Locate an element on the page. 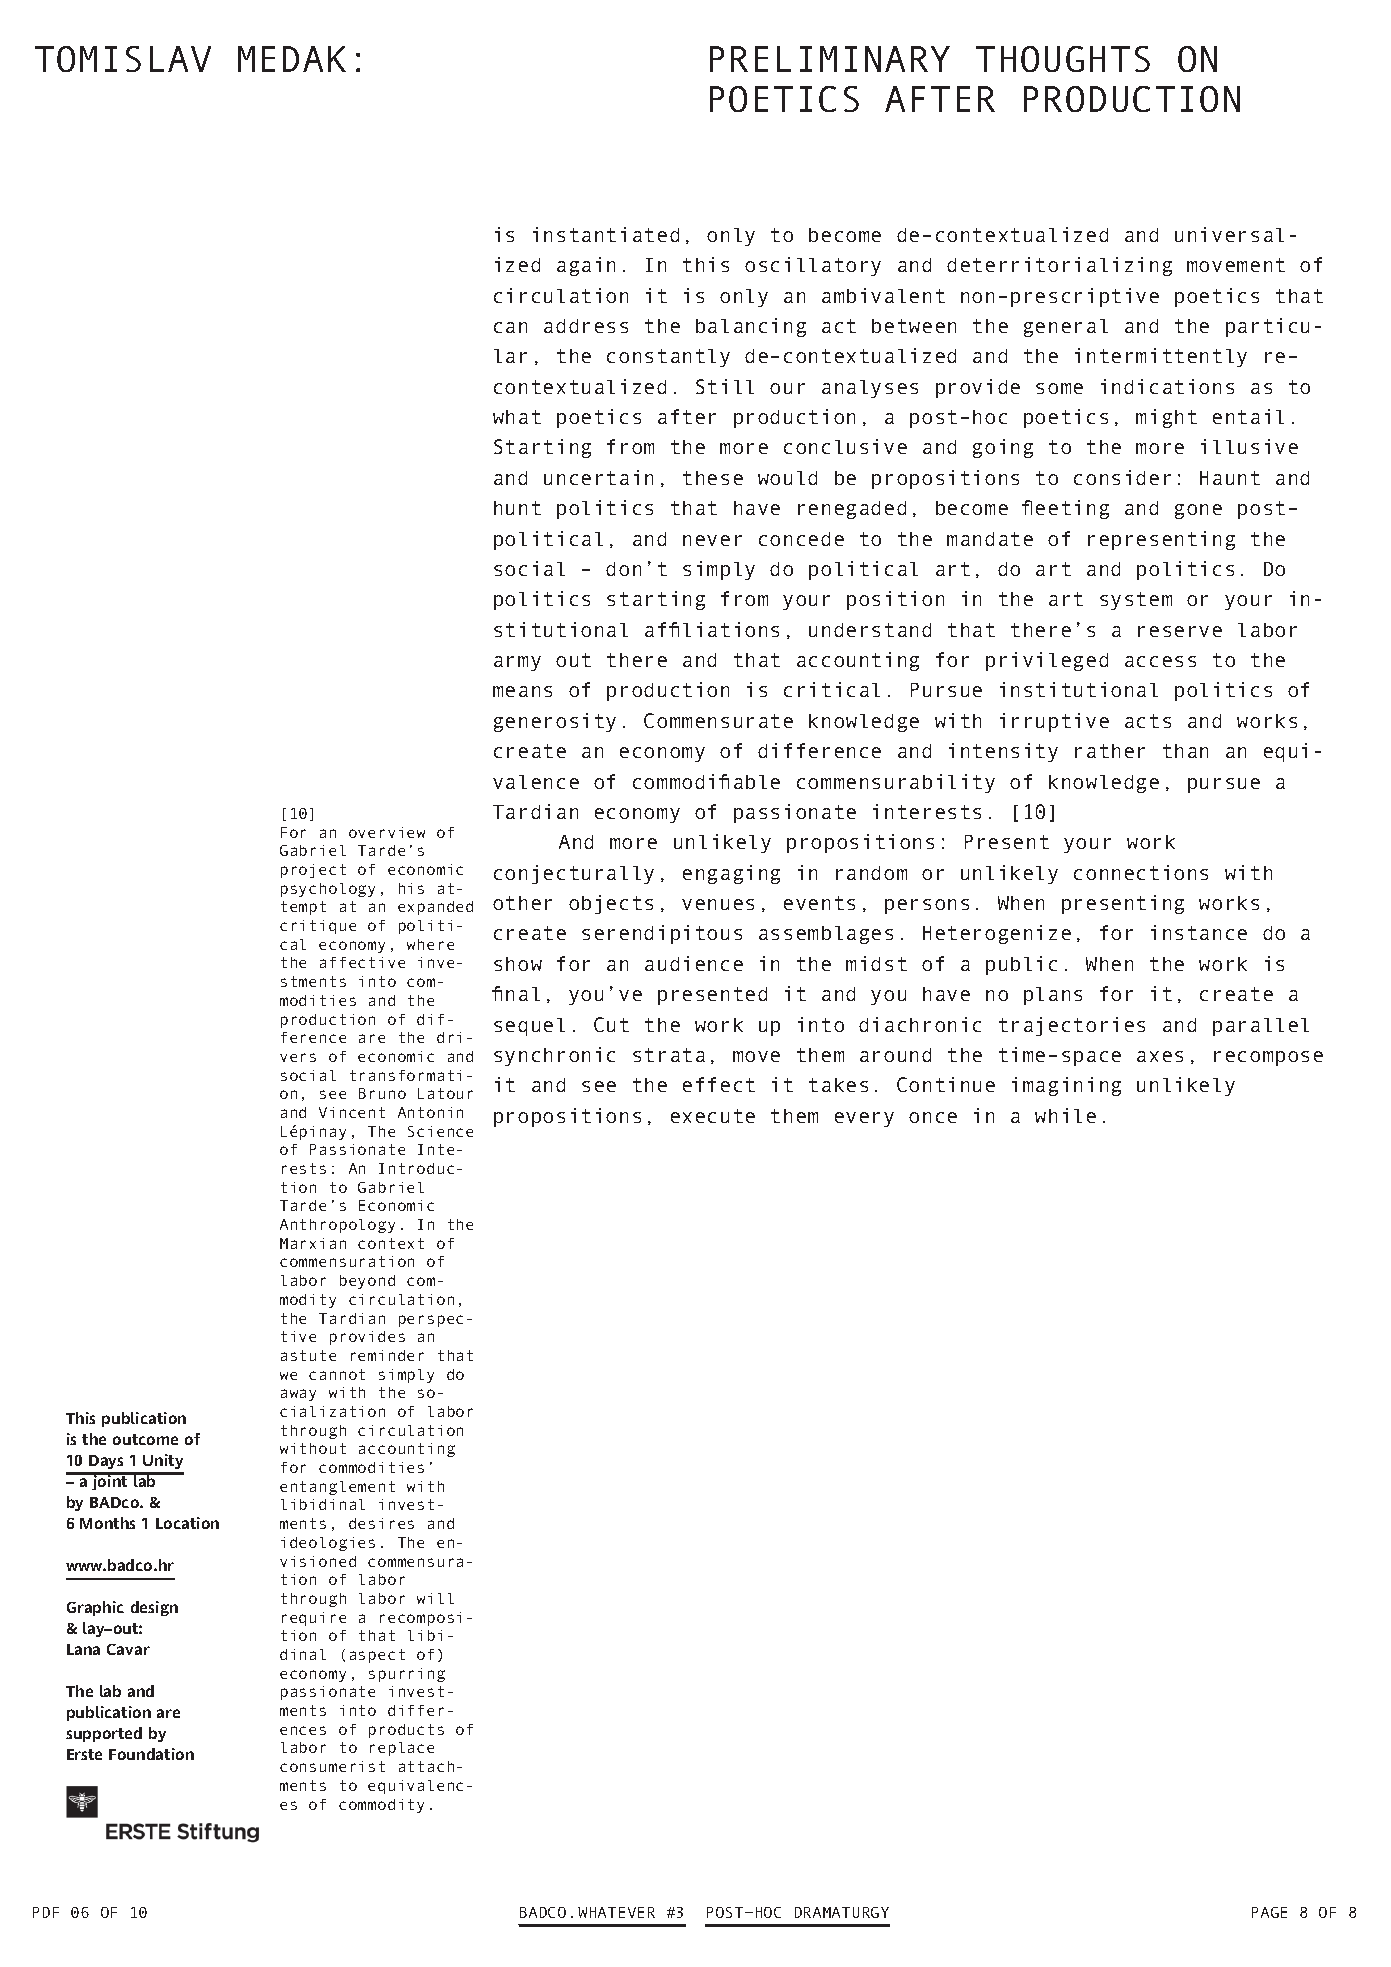 The width and height of the document is (1391, 1967). plans is located at coordinates (1053, 996).
